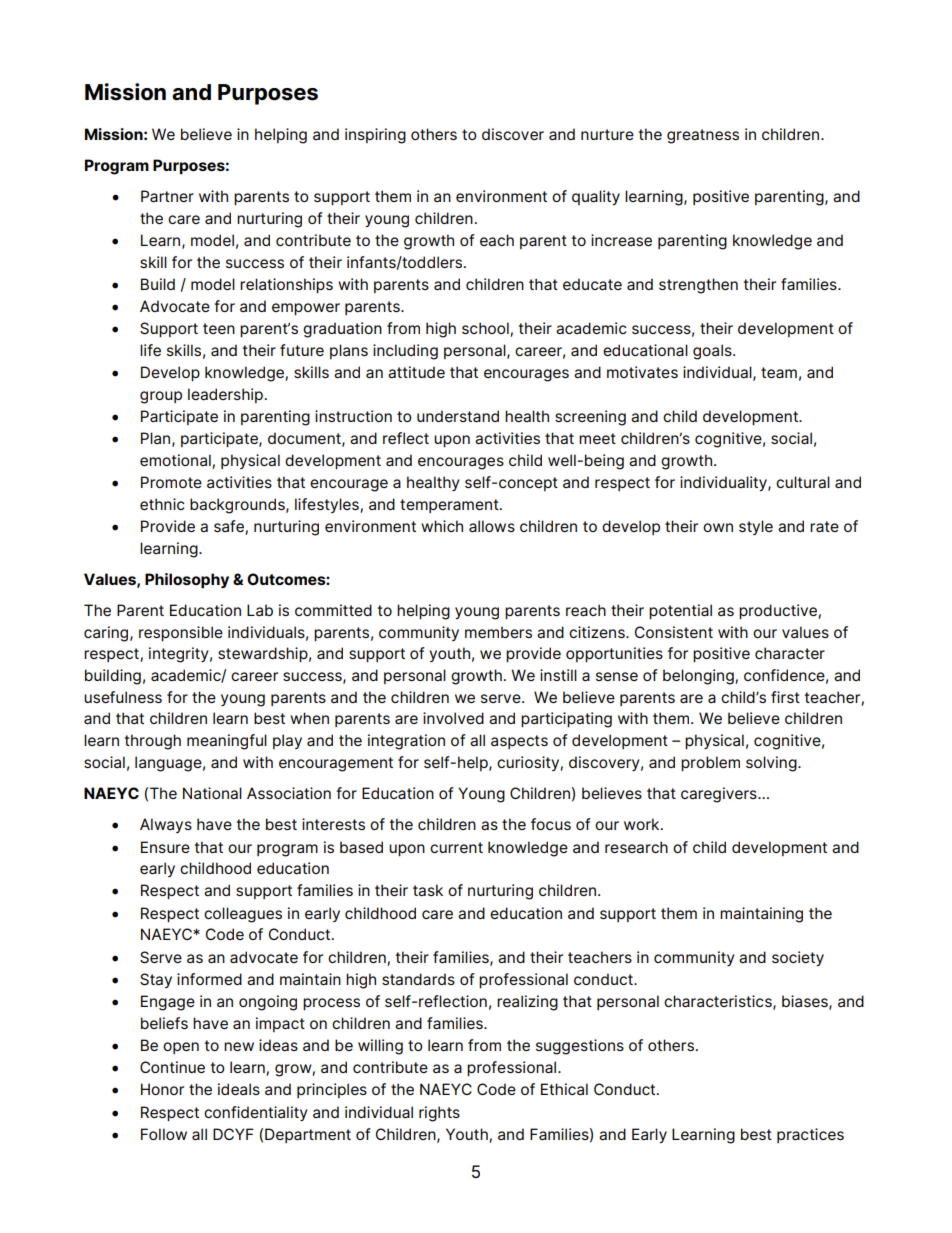 The width and height of the document is (952, 1233). Describe the element at coordinates (167, 196) in the document. I see `Partner` at that location.
